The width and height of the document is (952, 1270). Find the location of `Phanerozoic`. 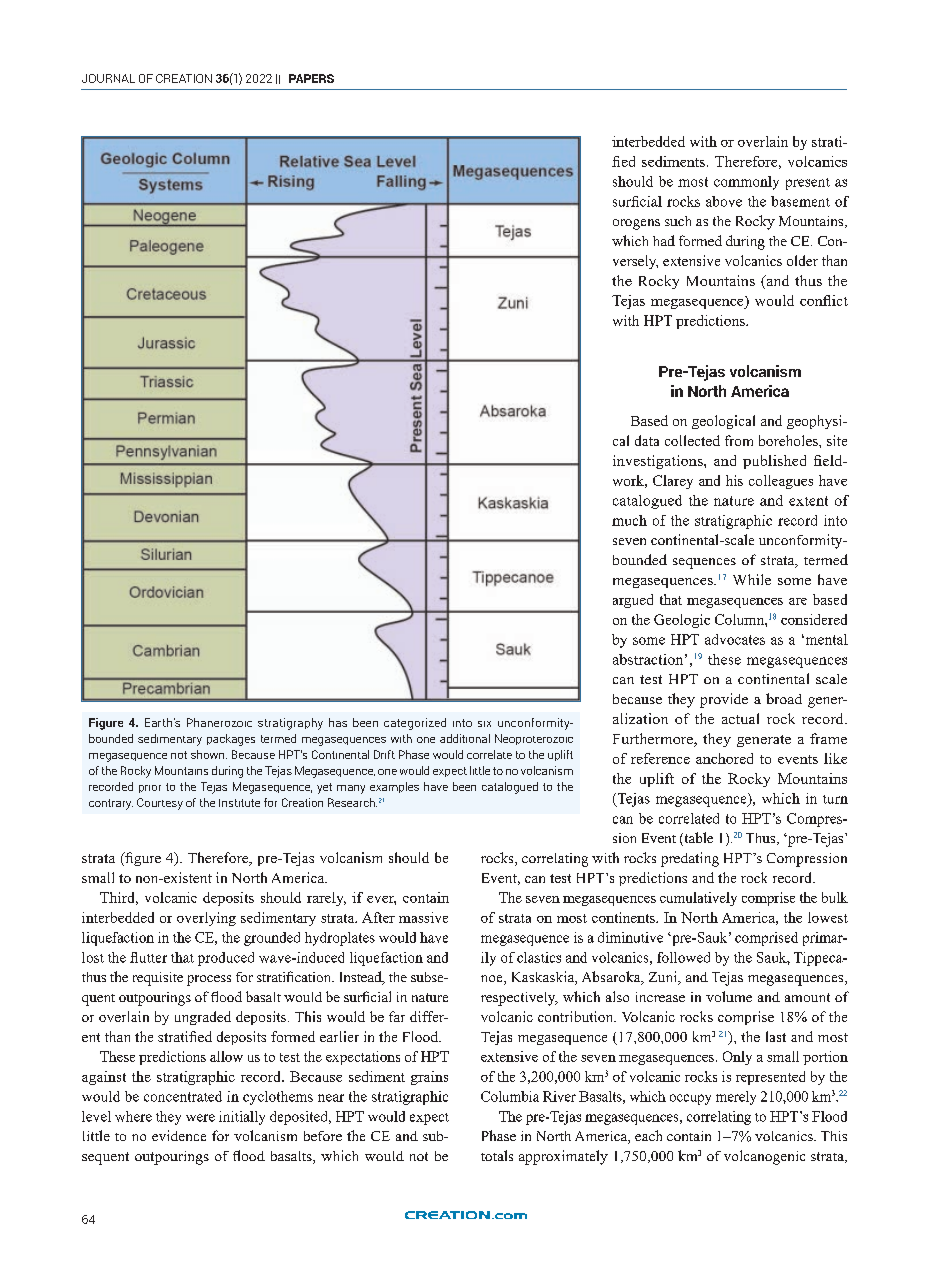

Phanerozoic is located at coordinates (219, 722).
